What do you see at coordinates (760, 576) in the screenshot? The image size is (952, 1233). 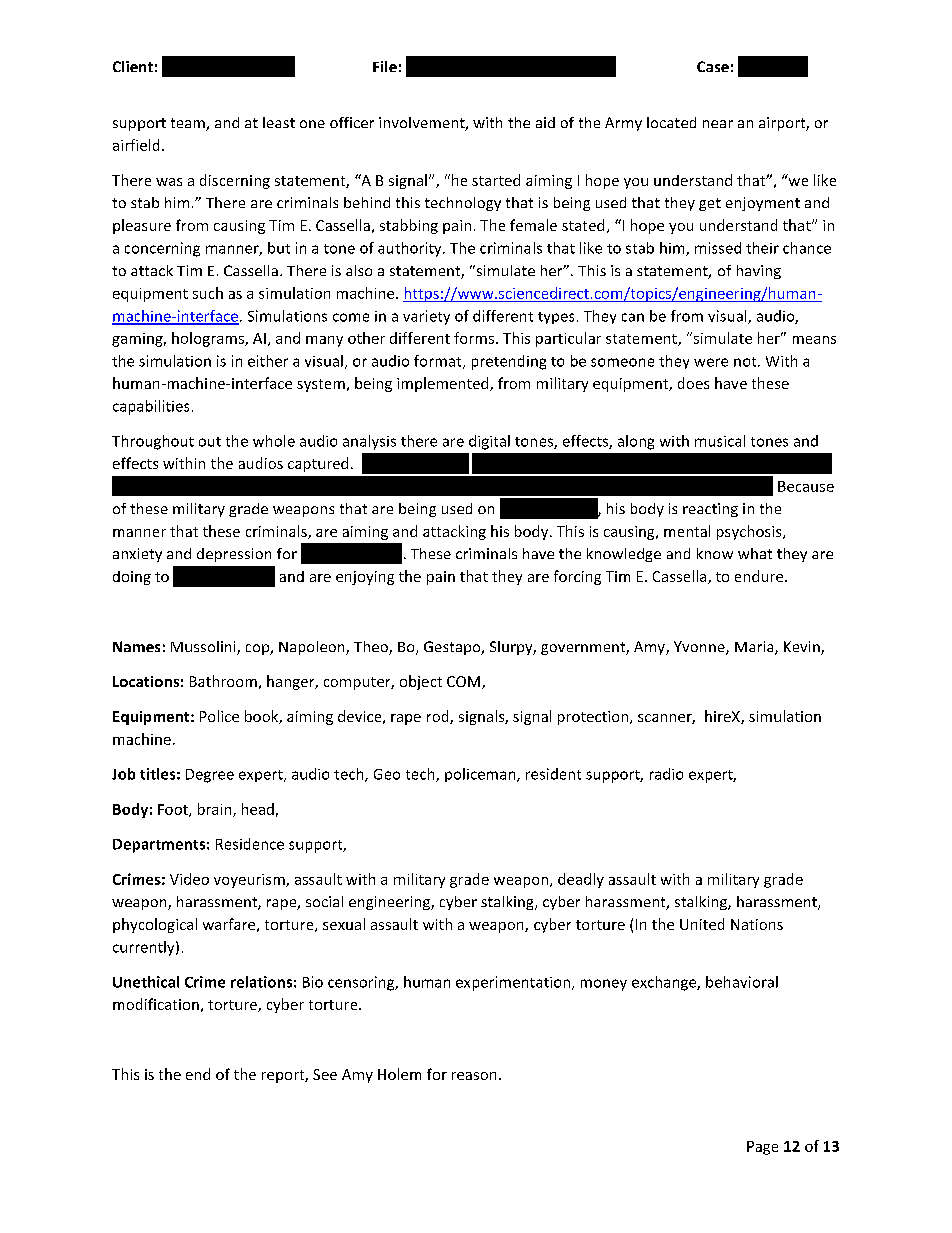 I see `endure` at bounding box center [760, 576].
